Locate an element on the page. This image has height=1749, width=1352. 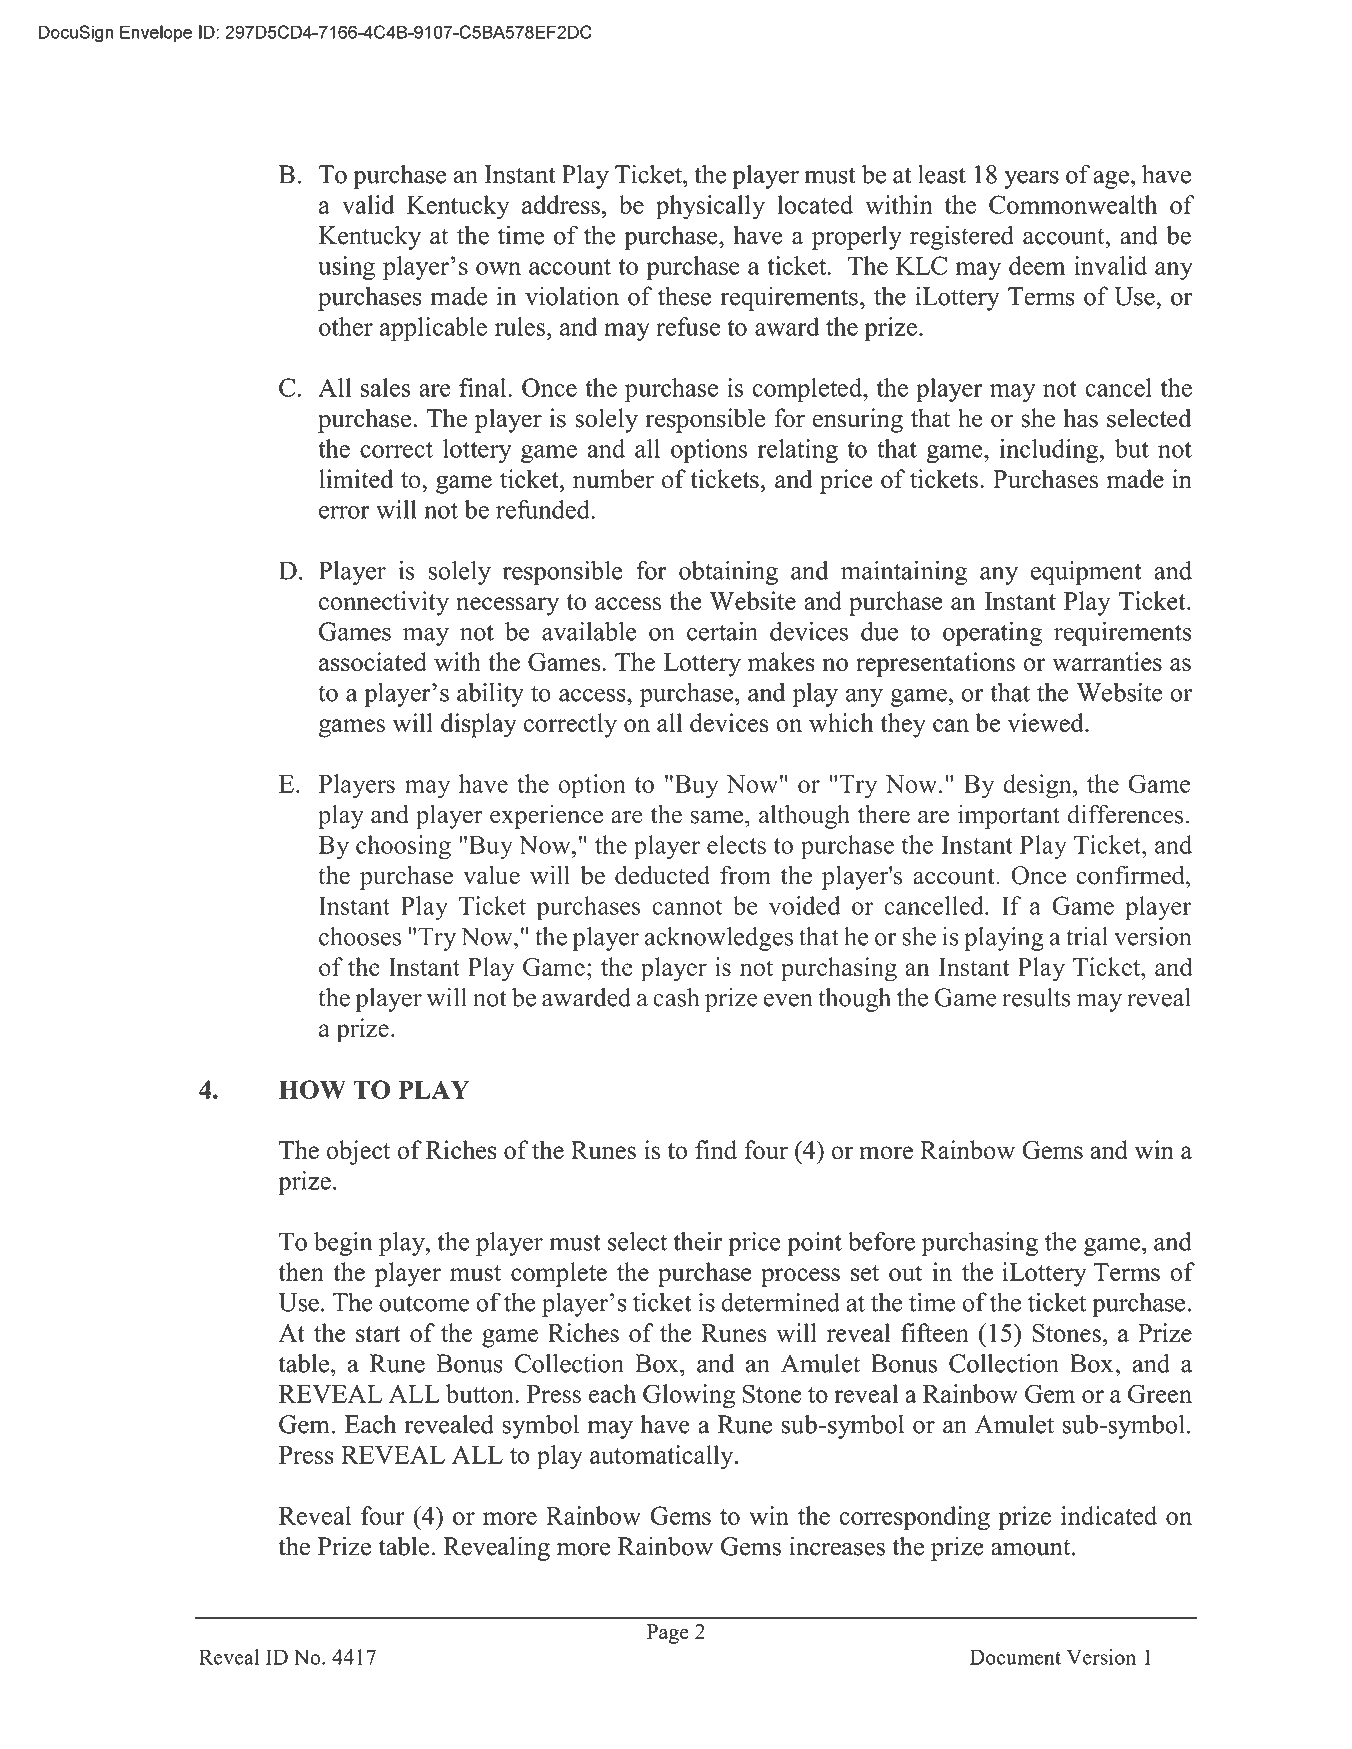
time is located at coordinates (521, 235).
